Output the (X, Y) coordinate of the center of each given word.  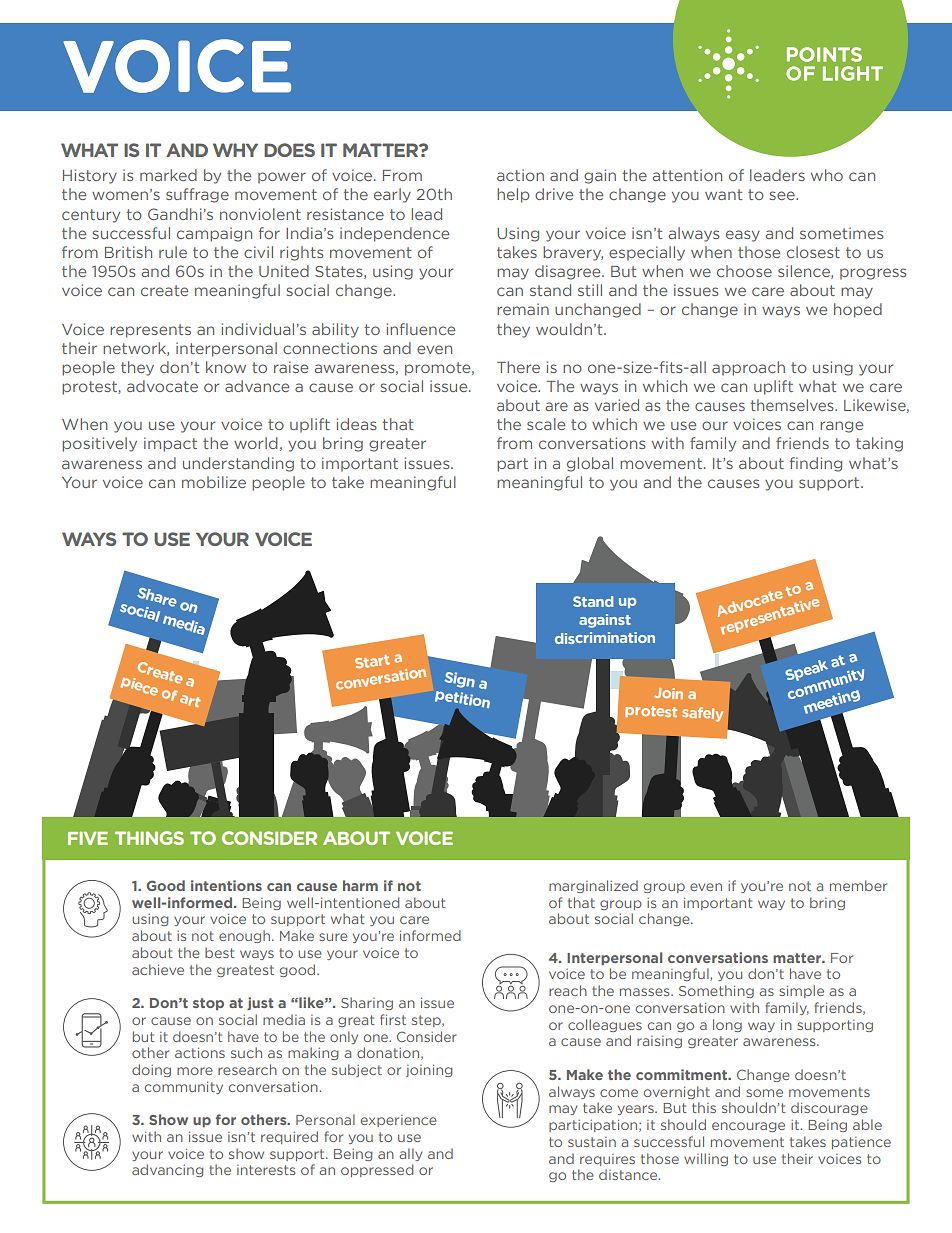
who (827, 175)
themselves (793, 405)
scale (546, 424)
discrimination (605, 638)
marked (168, 175)
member (858, 885)
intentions (226, 885)
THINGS (149, 838)
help (513, 195)
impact (170, 444)
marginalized (593, 886)
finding (816, 464)
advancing (167, 1170)
